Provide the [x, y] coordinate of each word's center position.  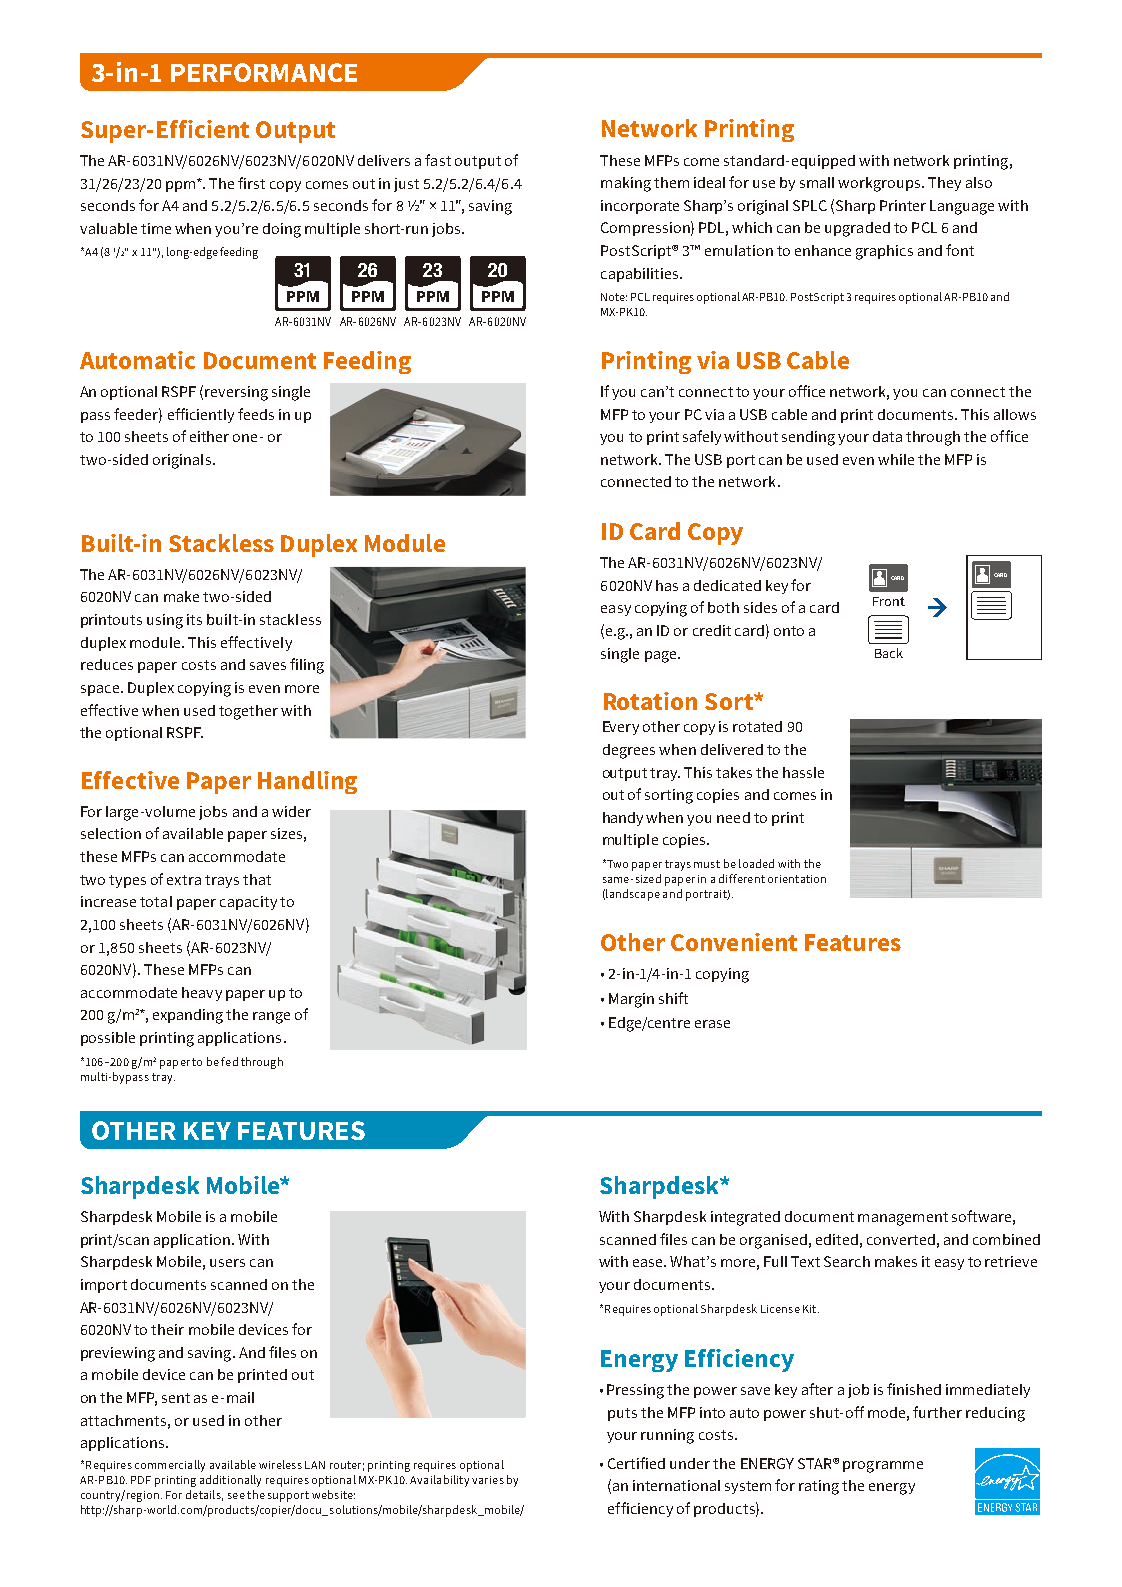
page [662, 657]
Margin [631, 1000]
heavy [202, 994]
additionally [230, 1481]
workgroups [880, 184]
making [626, 184]
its [194, 619]
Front [889, 601]
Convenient [734, 942]
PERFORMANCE [264, 72]
